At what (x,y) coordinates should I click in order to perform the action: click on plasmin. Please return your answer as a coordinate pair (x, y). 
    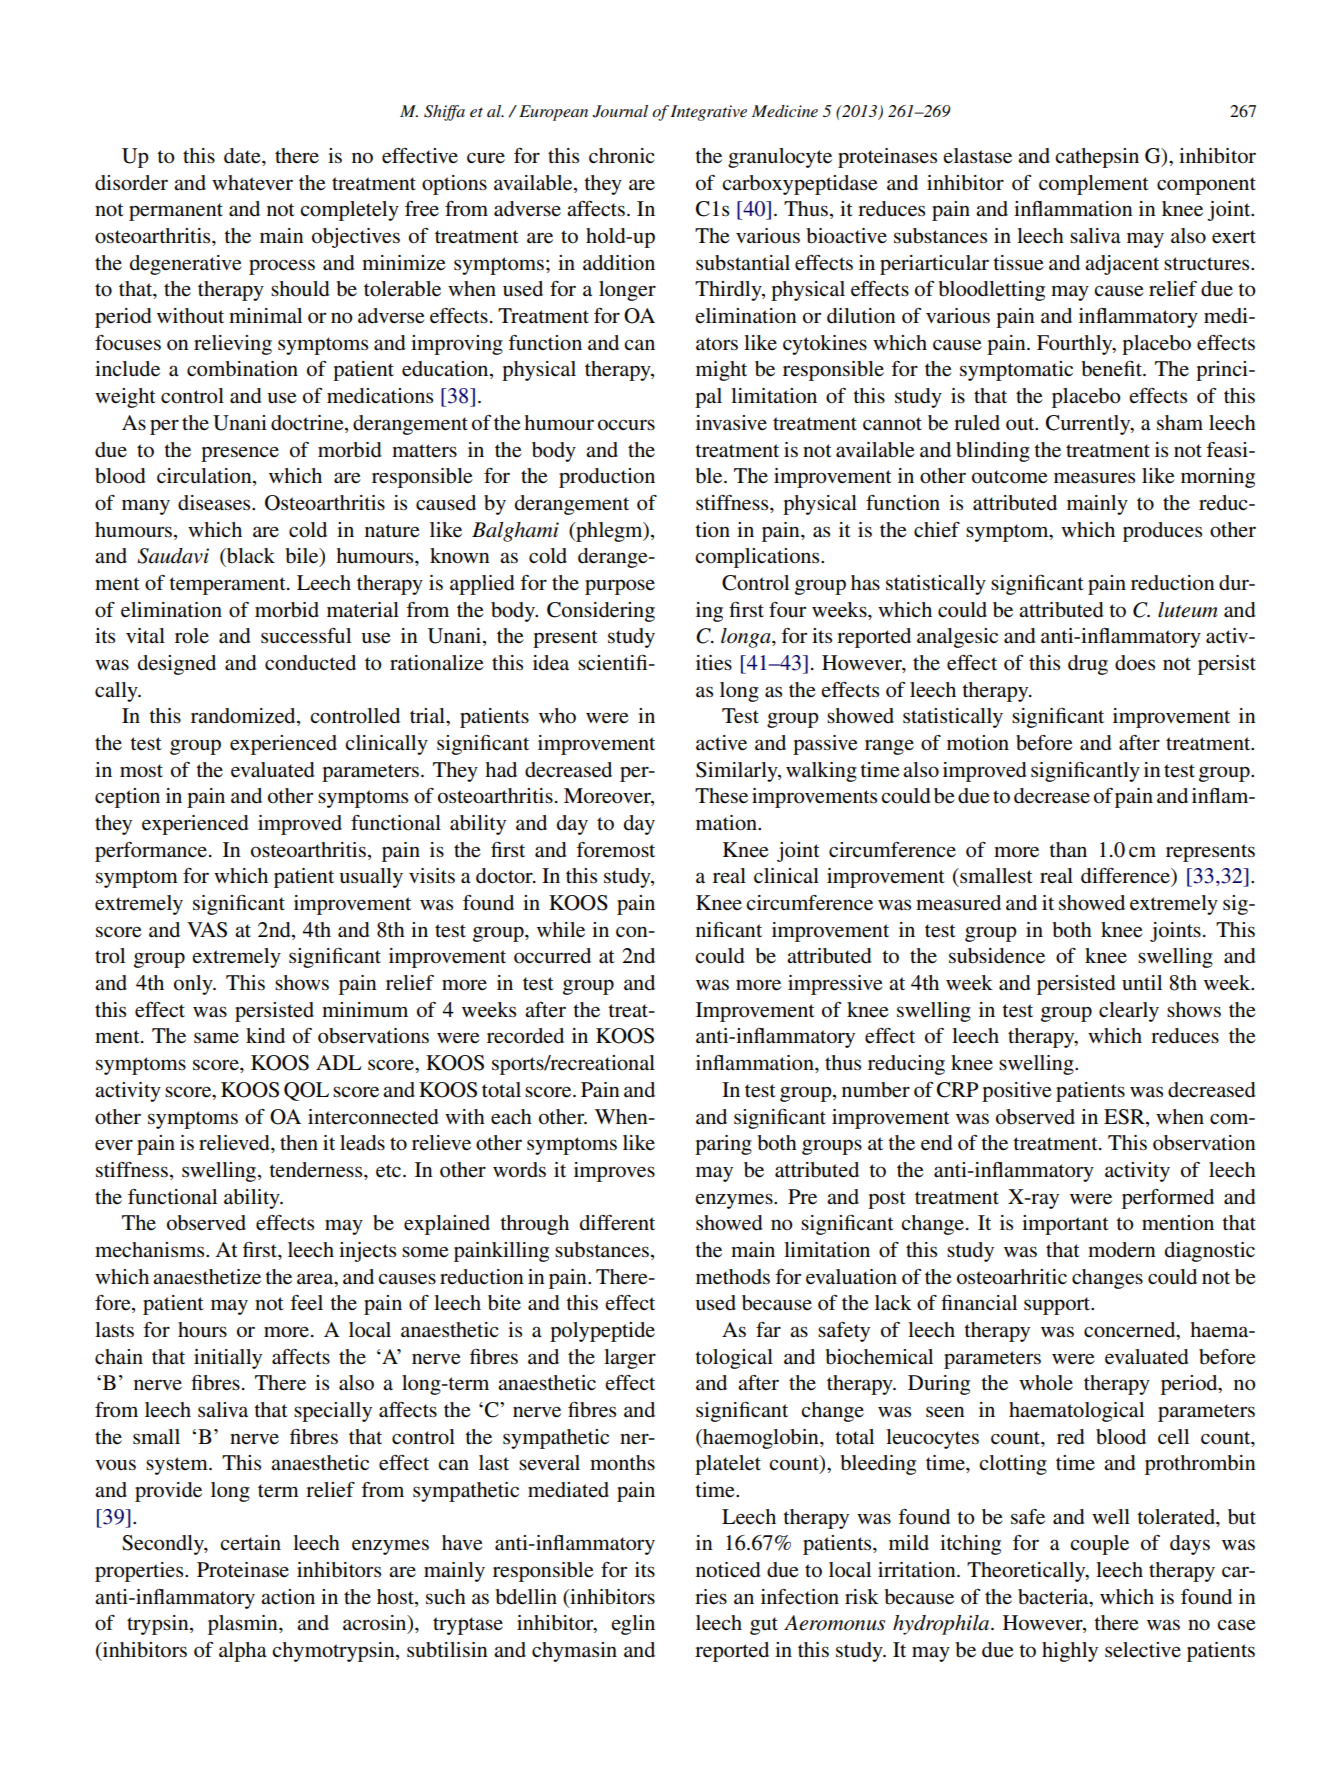
    Looking at the image, I should click on (244, 1625).
